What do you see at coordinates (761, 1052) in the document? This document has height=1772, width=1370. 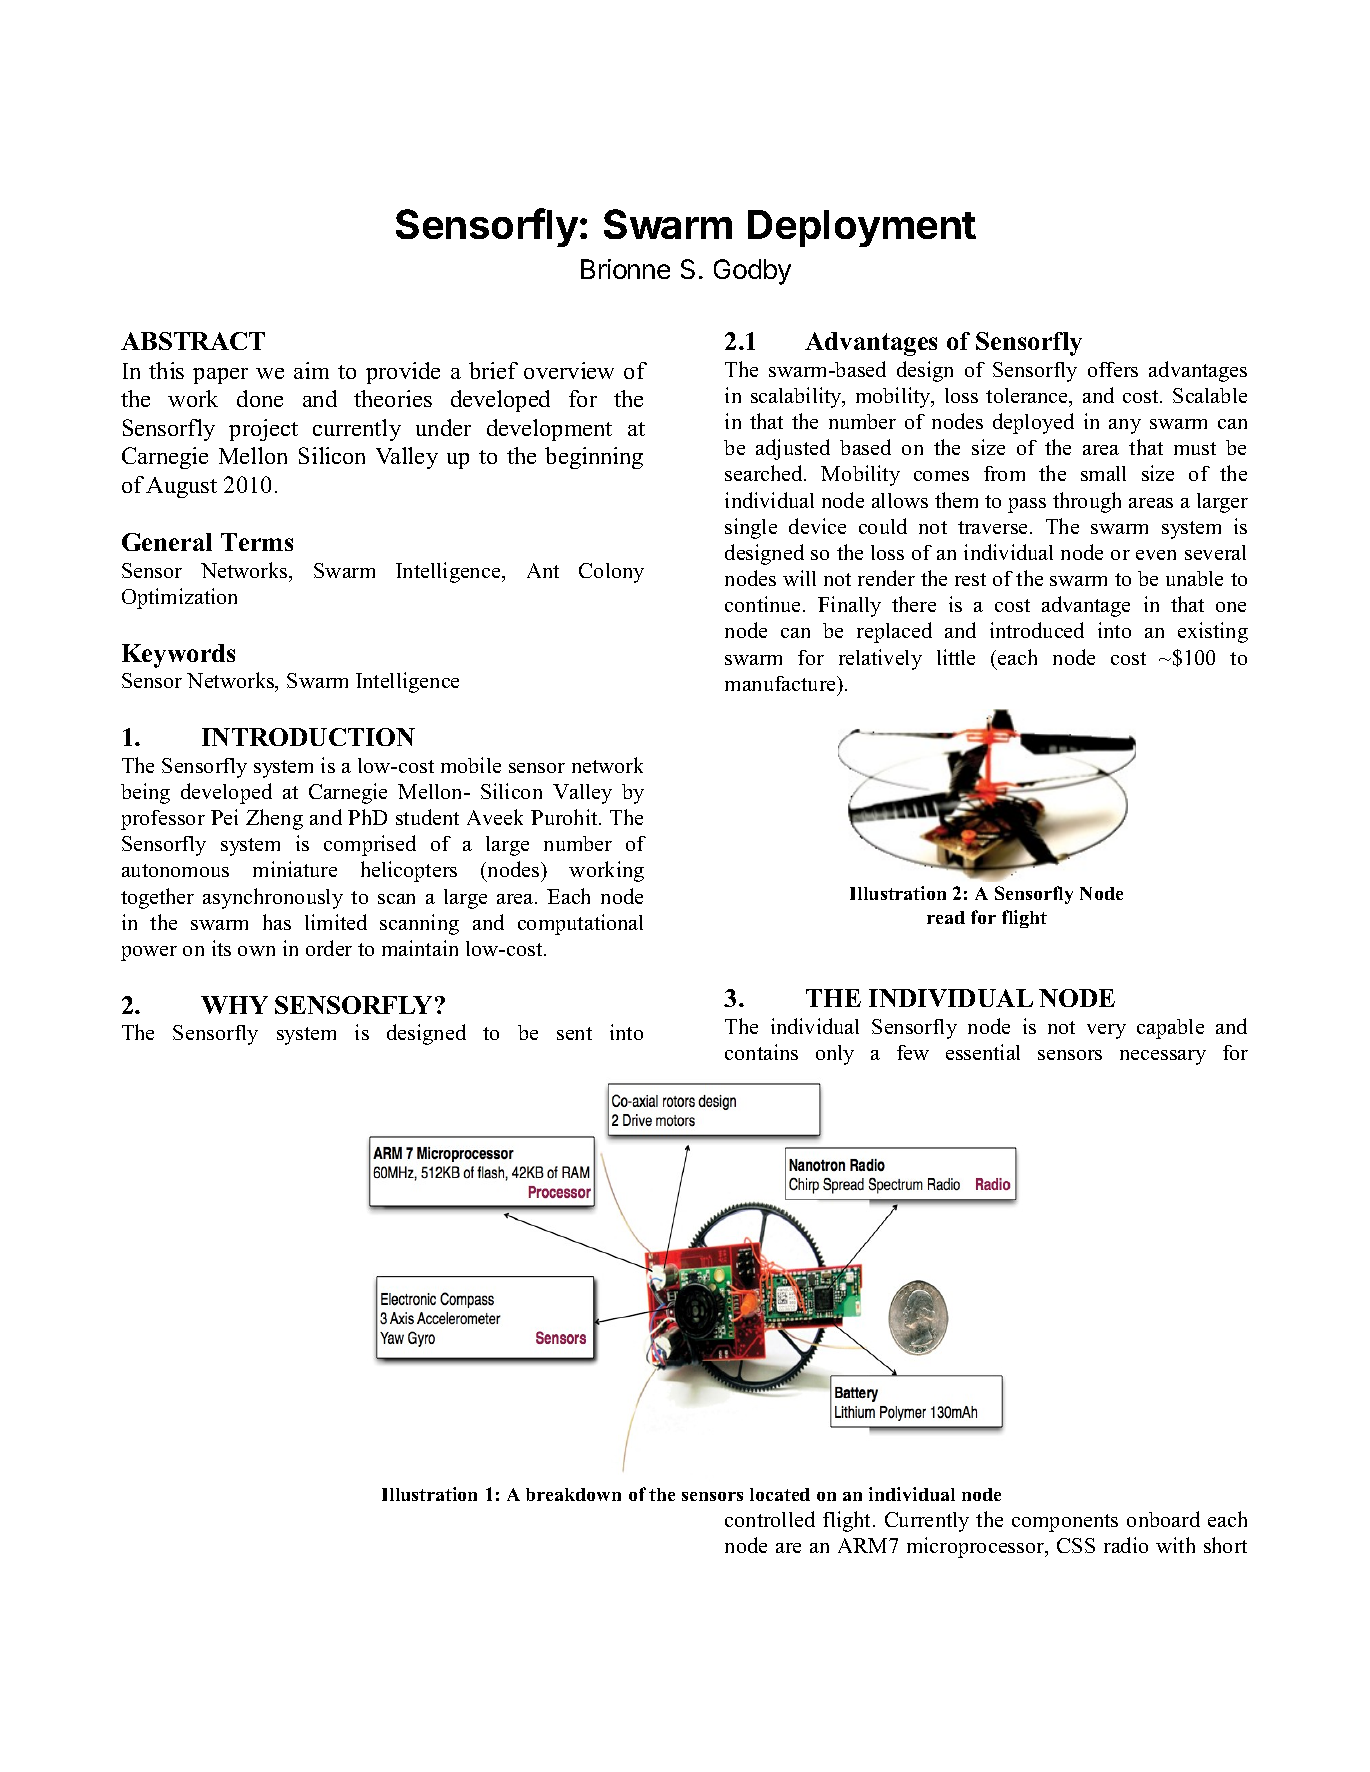 I see `contains` at bounding box center [761, 1052].
